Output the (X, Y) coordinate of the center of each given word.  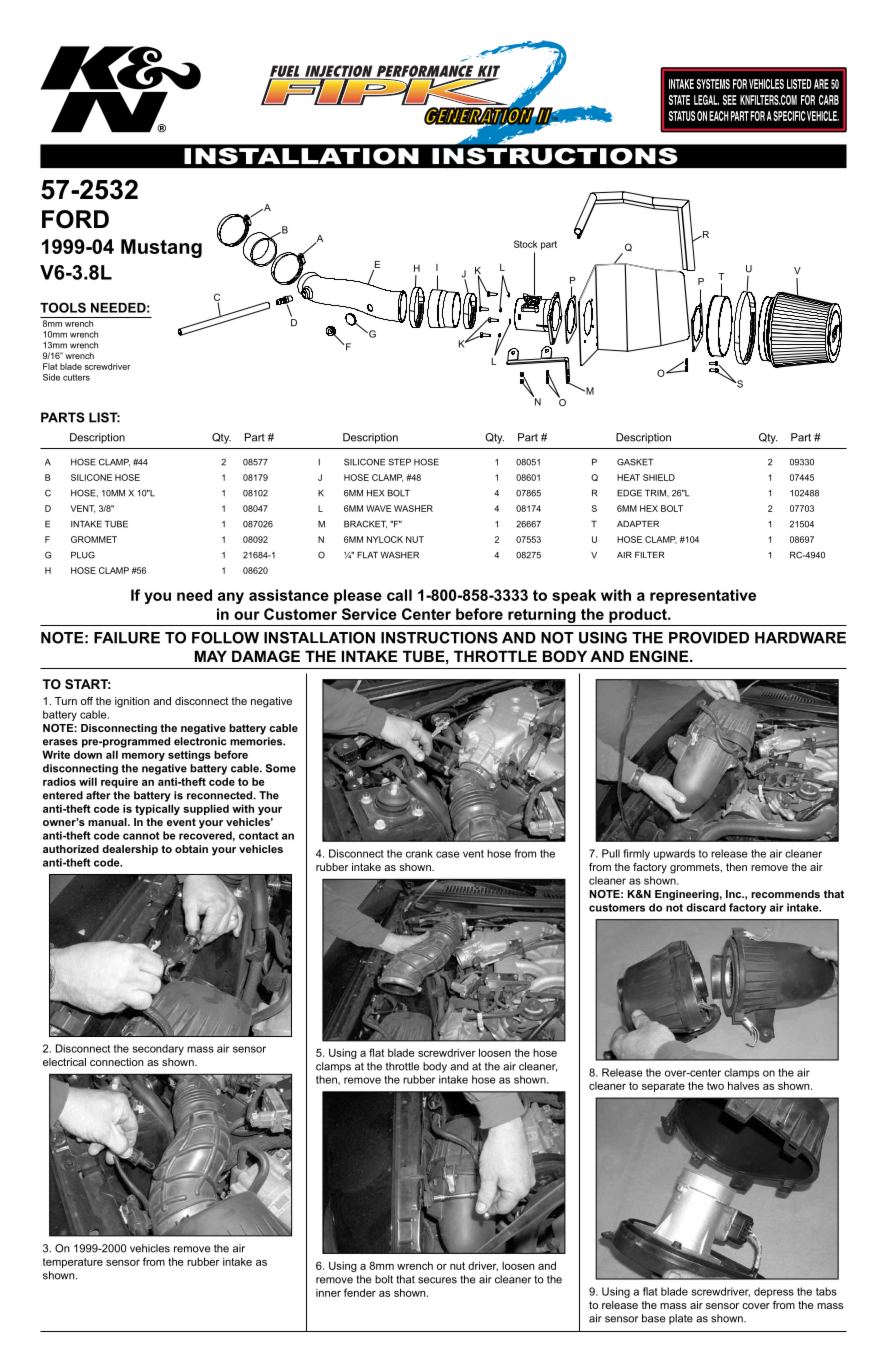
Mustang (161, 248)
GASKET (635, 462)
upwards (674, 854)
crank (419, 853)
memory (143, 757)
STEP (399, 462)
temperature (73, 1263)
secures (437, 1280)
